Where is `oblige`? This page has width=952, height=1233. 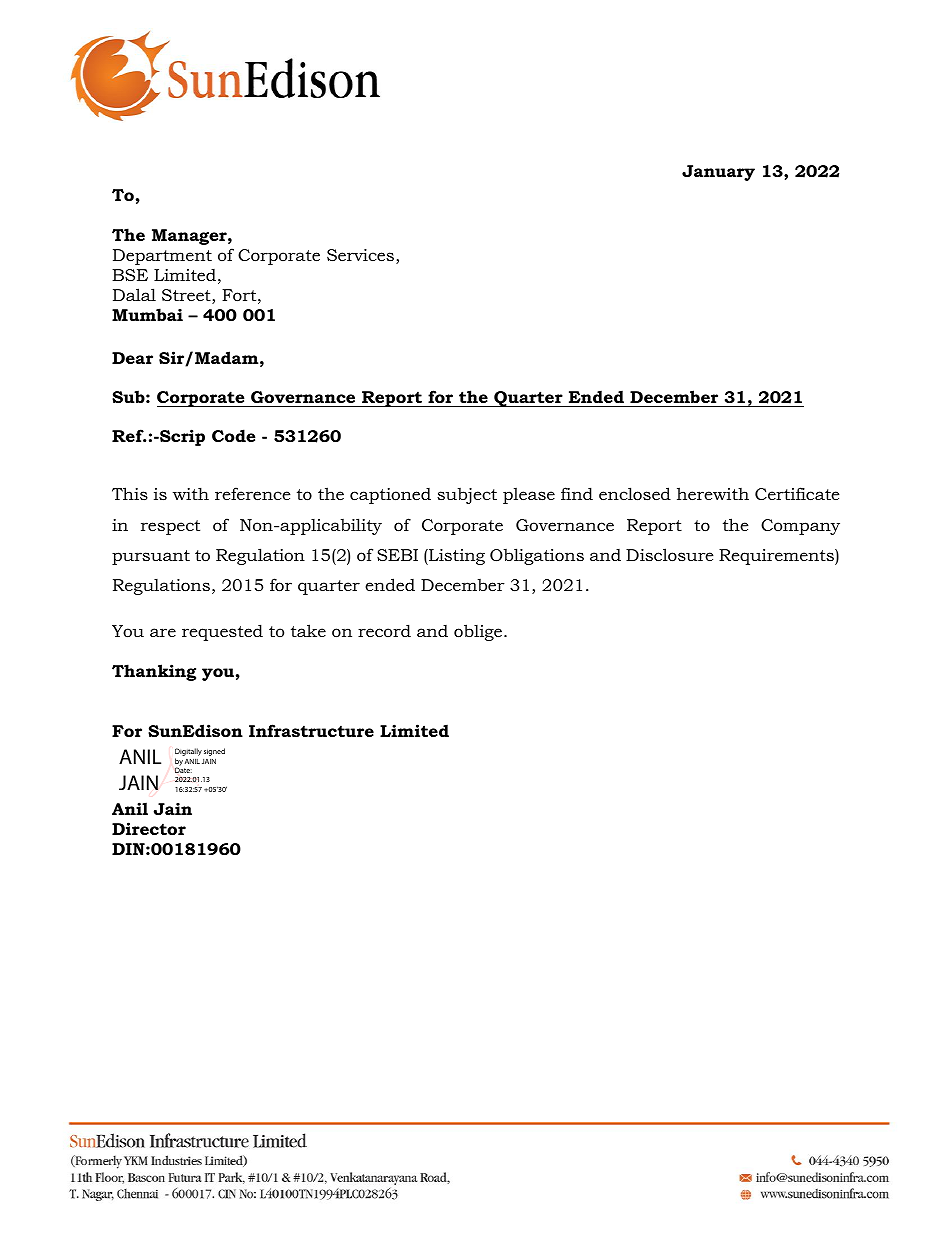 oblige is located at coordinates (478, 632).
